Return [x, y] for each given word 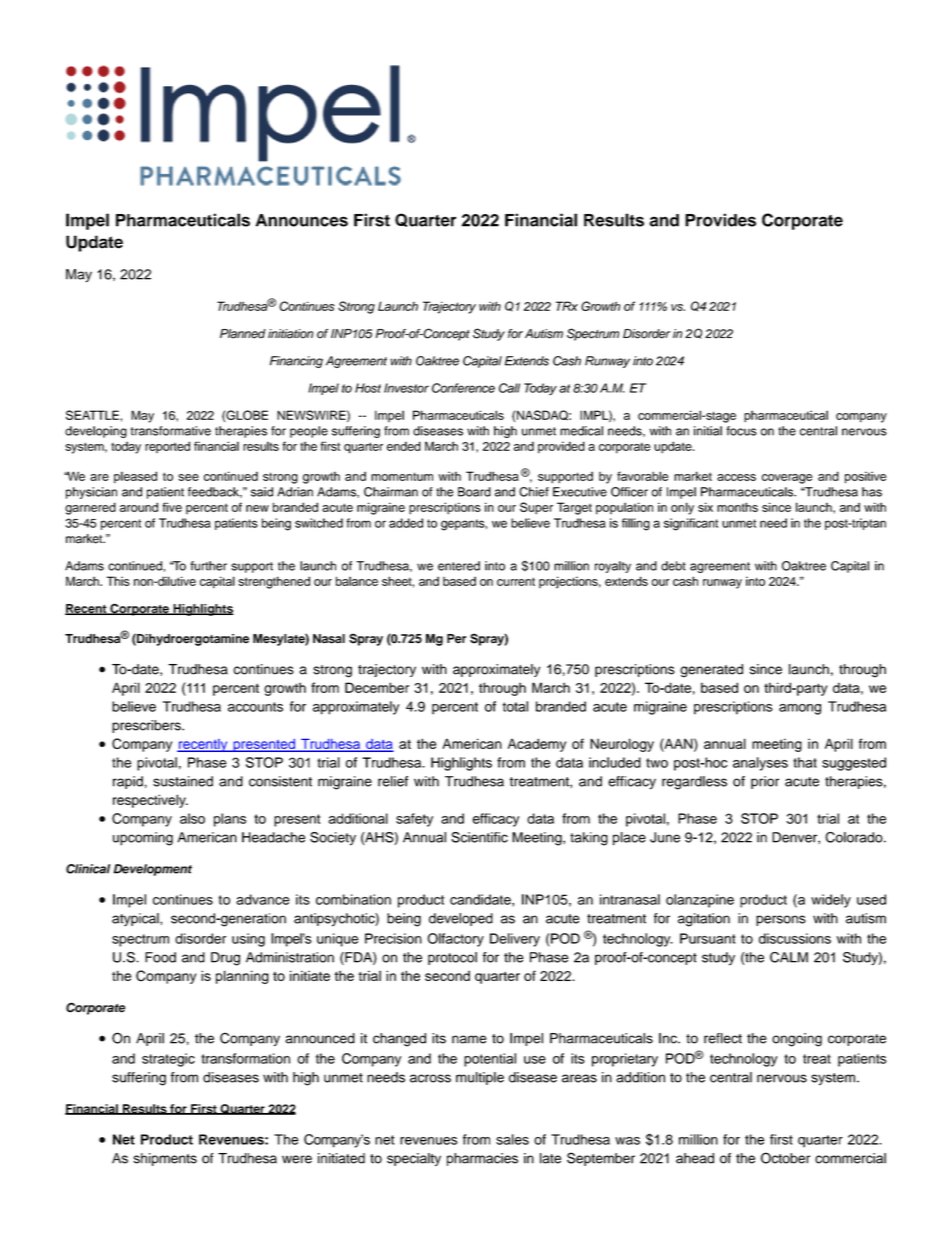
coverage [787, 479]
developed [461, 919]
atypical [136, 919]
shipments [165, 1159]
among [800, 709]
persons [781, 920]
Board [474, 492]
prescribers [147, 726]
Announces [302, 220]
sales [512, 1139]
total [515, 706]
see [188, 477]
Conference [463, 388]
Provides [720, 220]
